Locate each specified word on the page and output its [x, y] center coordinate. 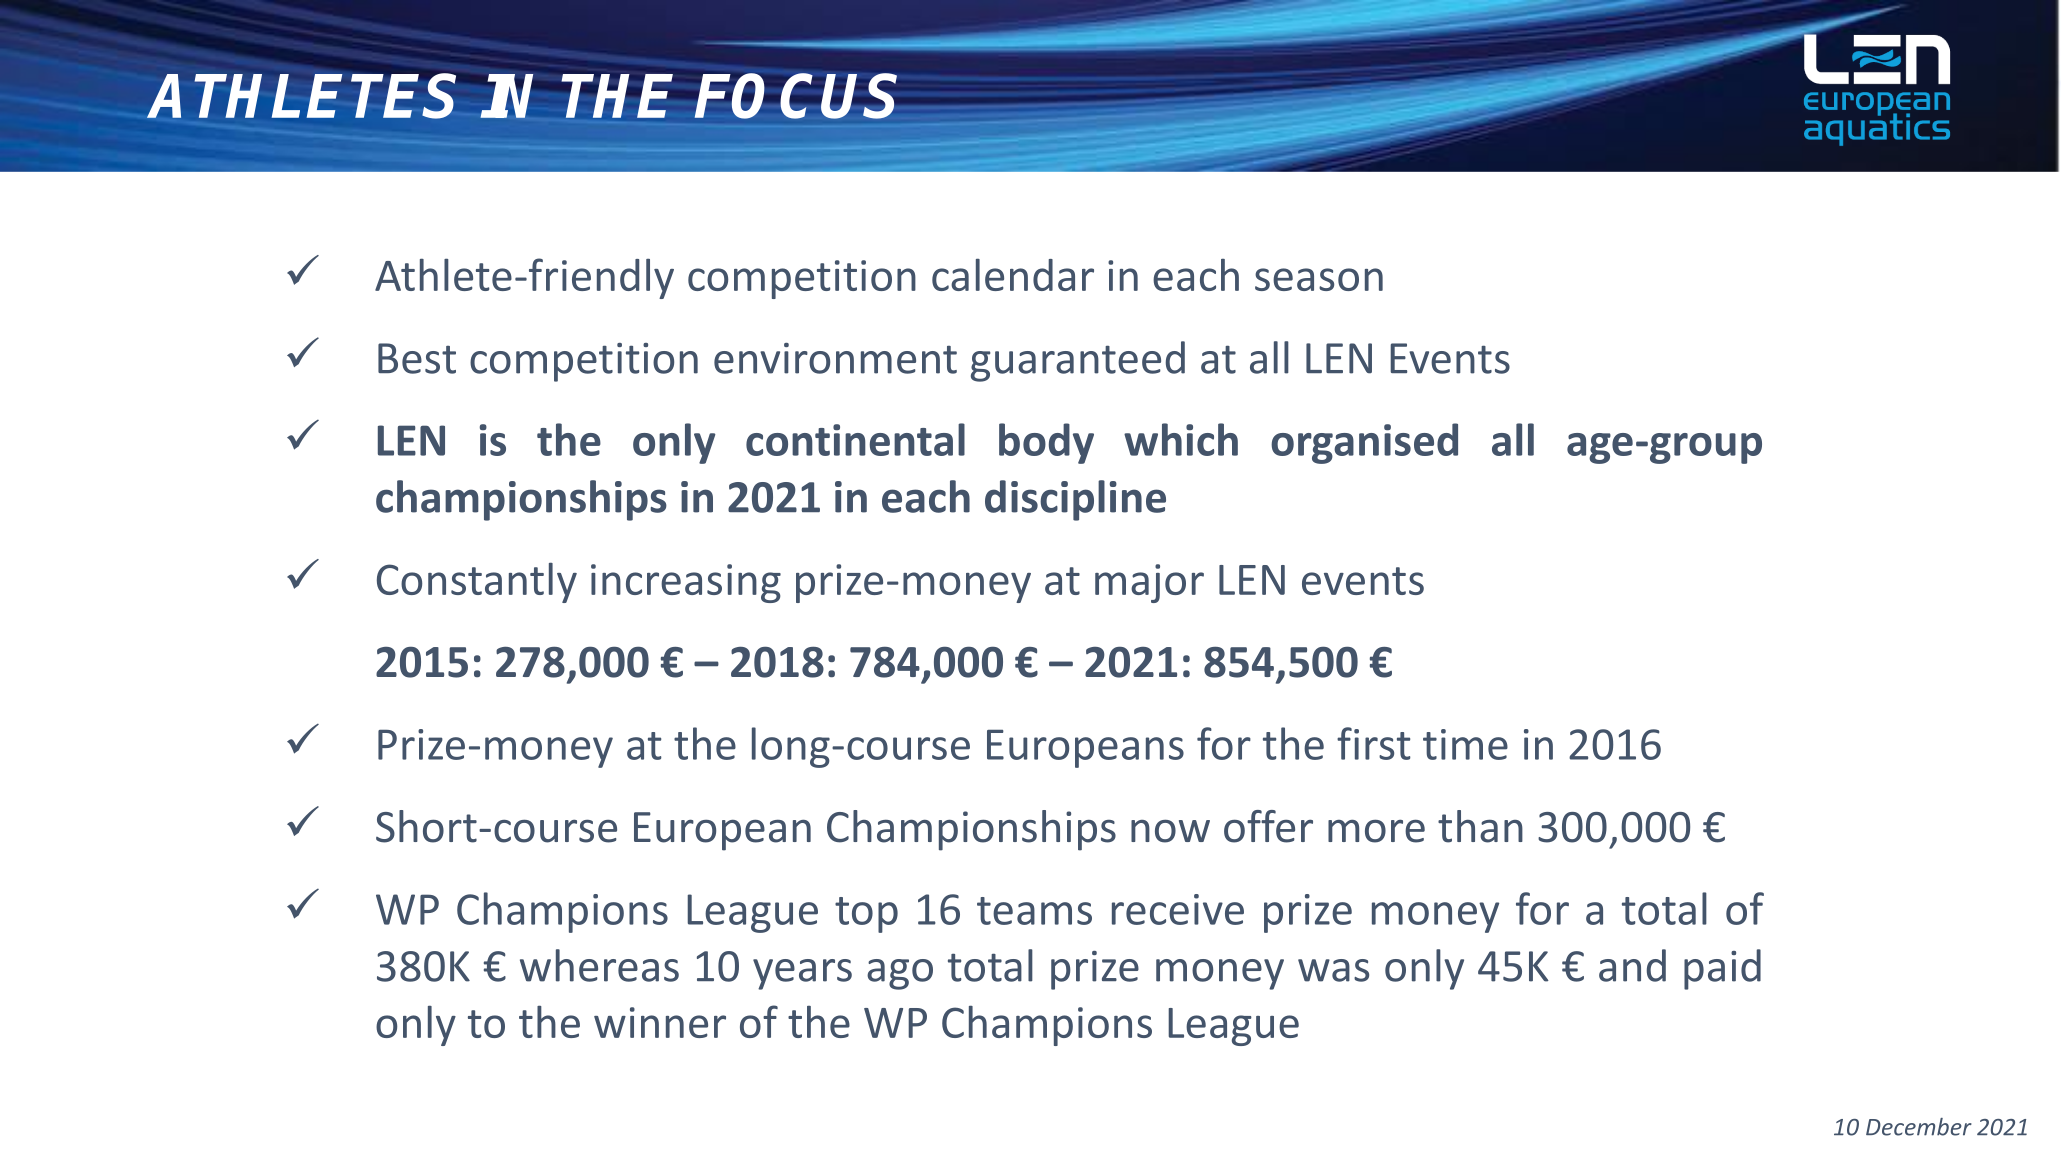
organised [1364, 443]
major [1149, 583]
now [1170, 831]
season [1319, 279]
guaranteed [1078, 361]
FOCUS [796, 96]
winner [660, 1022]
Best [417, 358]
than [1480, 826]
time [1465, 744]
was [1333, 970]
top [866, 915]
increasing [686, 583]
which [1181, 439]
